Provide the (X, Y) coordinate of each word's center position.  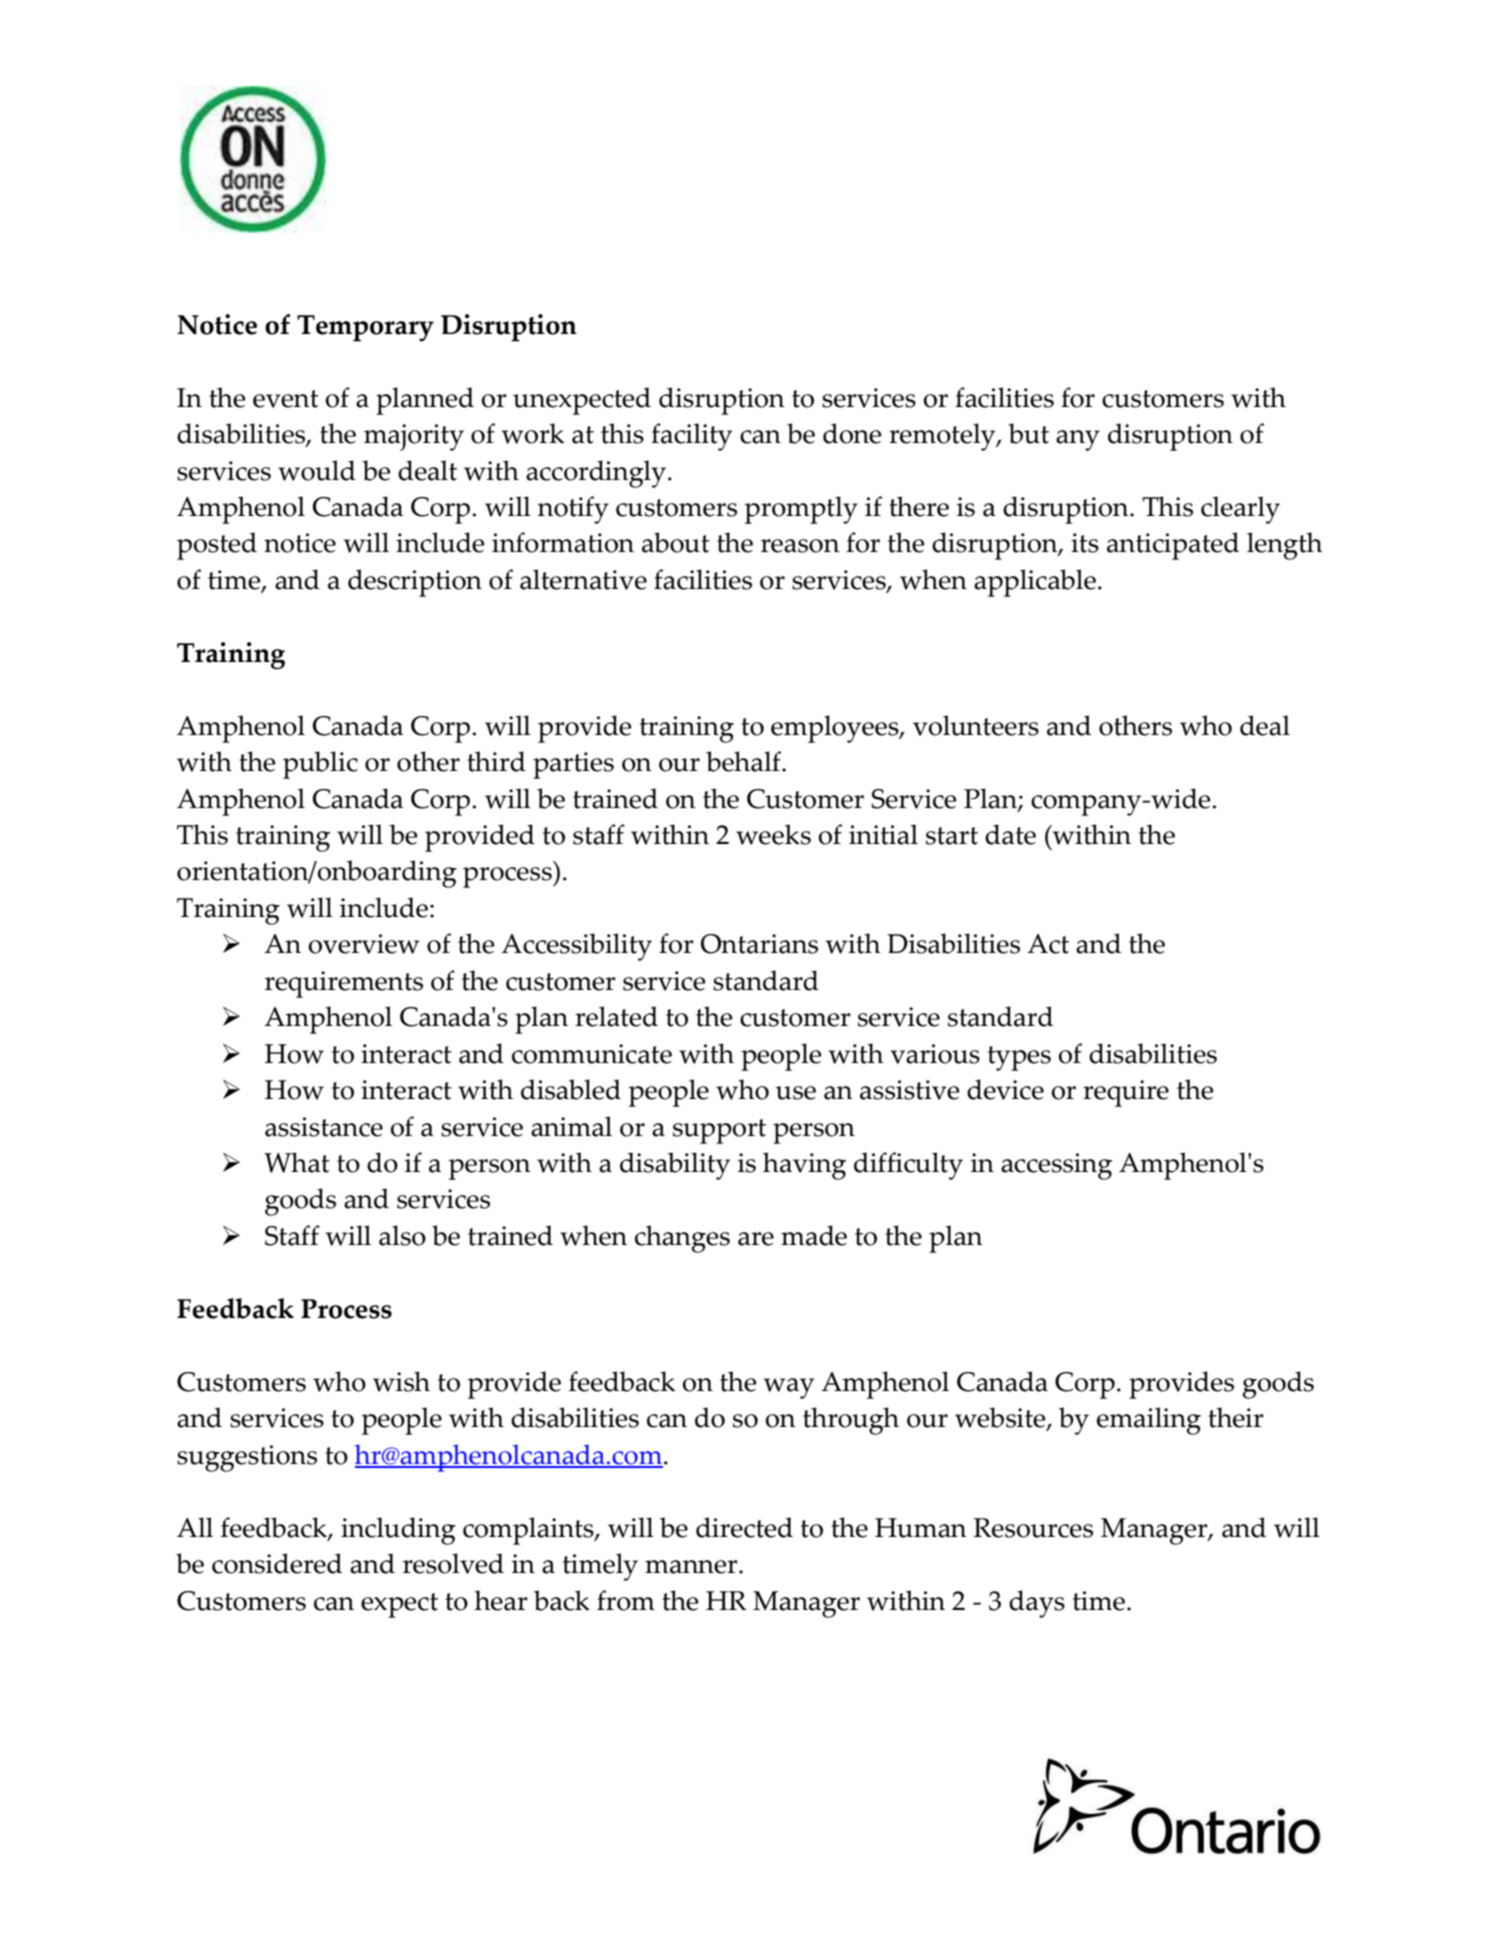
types (1019, 1058)
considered (277, 1563)
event (286, 399)
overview (364, 944)
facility (691, 437)
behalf (744, 761)
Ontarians (759, 944)
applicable (1035, 583)
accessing (1056, 1166)
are (756, 1239)
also (402, 1235)
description (415, 583)
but (1028, 433)
